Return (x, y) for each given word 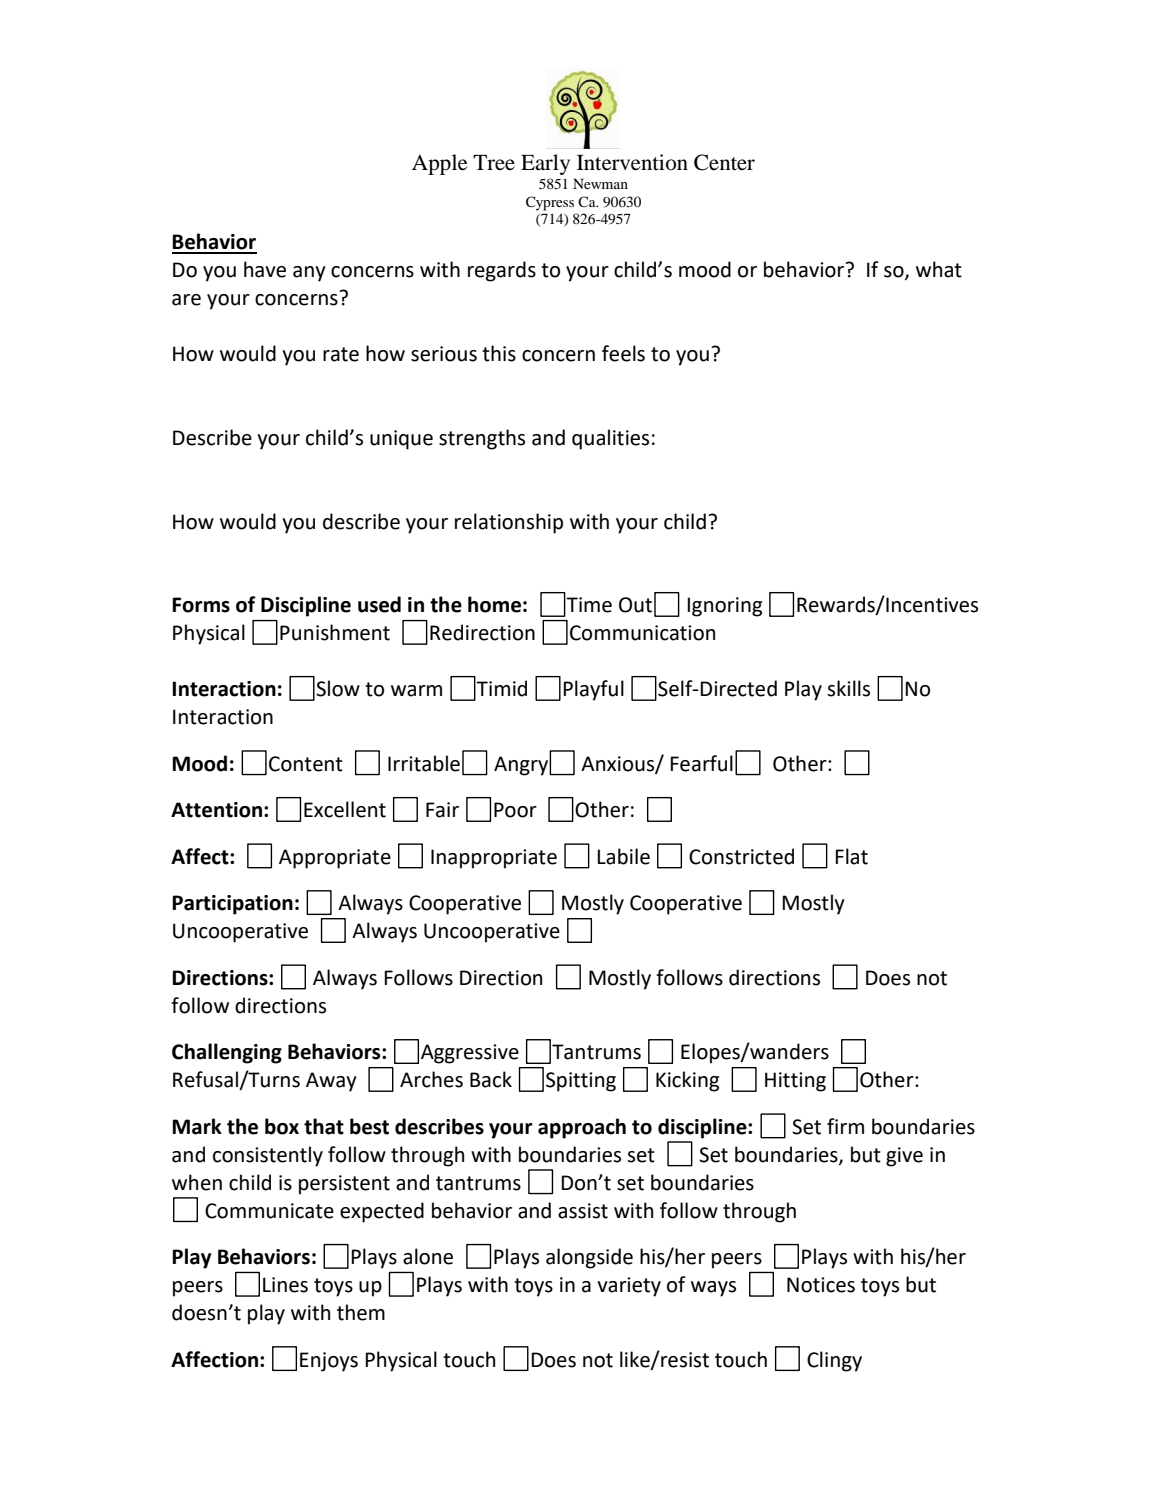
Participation (232, 905)
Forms (201, 605)
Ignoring (724, 607)
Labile (623, 856)
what (939, 269)
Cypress (550, 203)
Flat (851, 856)
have (265, 269)
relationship (509, 523)
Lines (285, 1285)
